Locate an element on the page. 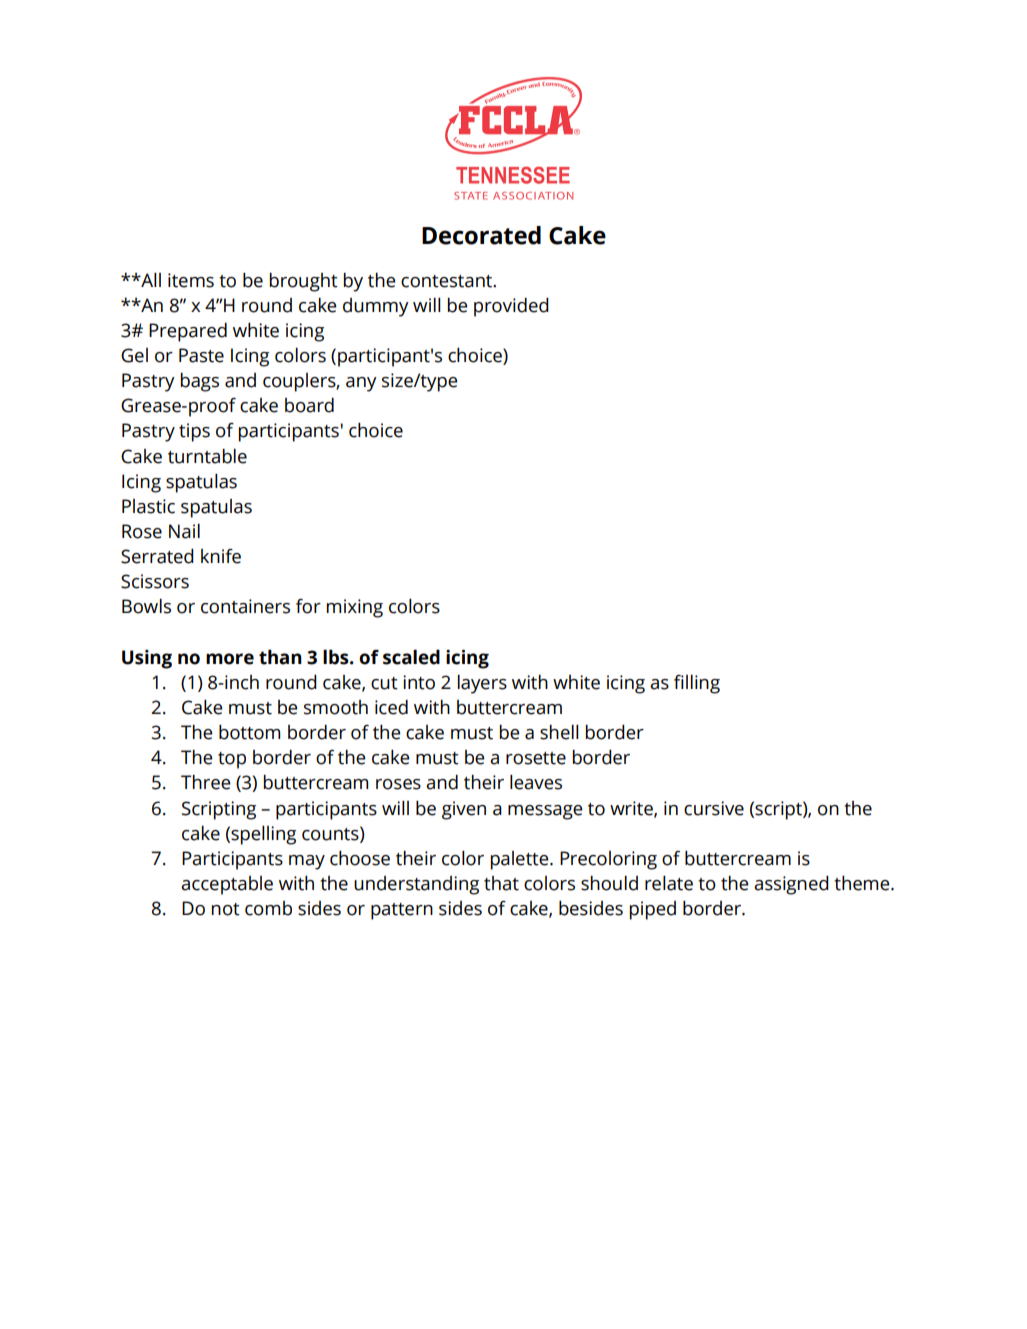  acceptable is located at coordinates (227, 885).
